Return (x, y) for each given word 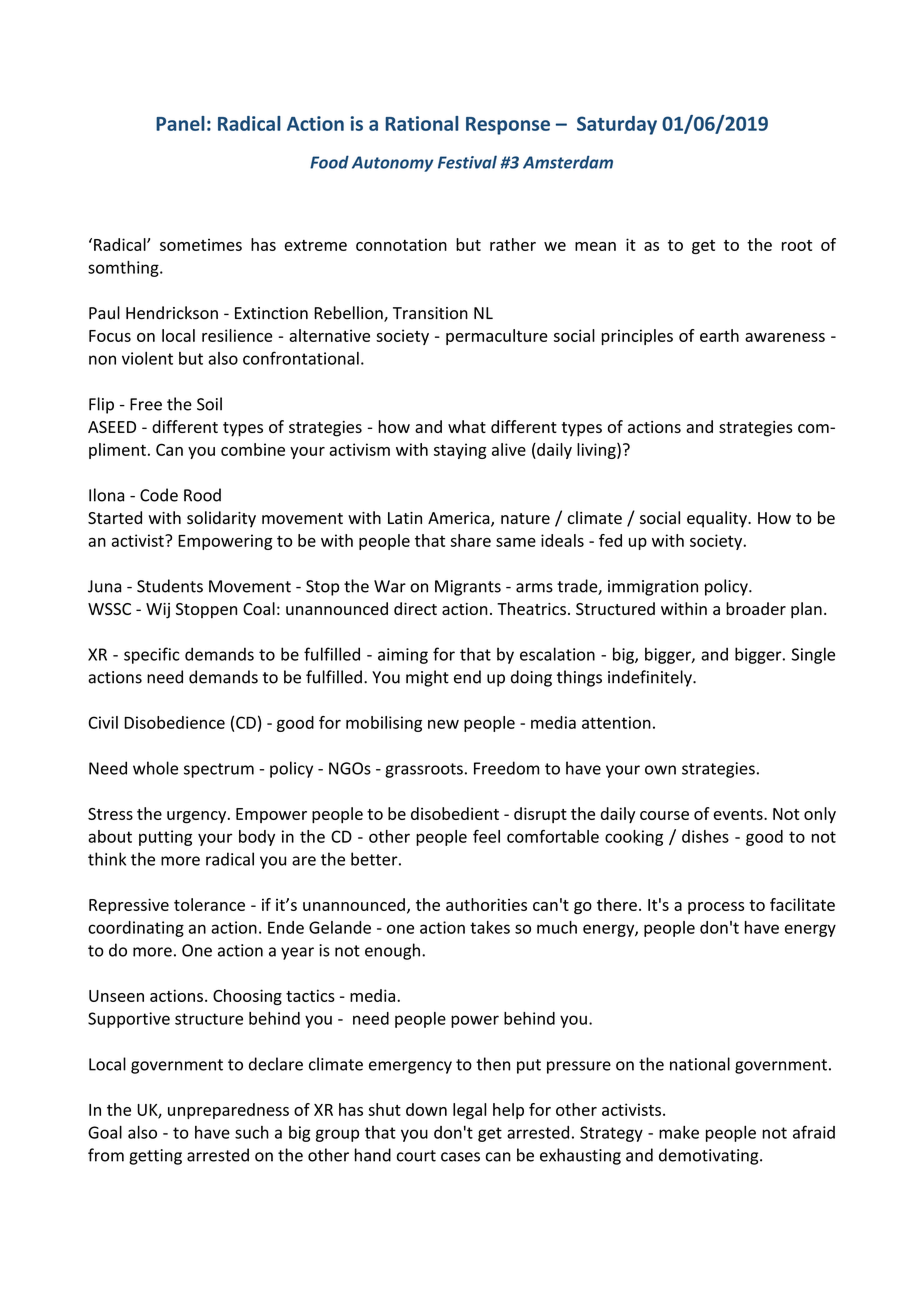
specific (151, 655)
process (716, 908)
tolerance (209, 904)
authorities (486, 904)
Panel (180, 123)
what (467, 426)
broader (756, 608)
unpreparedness (228, 1111)
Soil (209, 404)
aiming (403, 656)
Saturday (617, 125)
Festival (467, 162)
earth (719, 335)
